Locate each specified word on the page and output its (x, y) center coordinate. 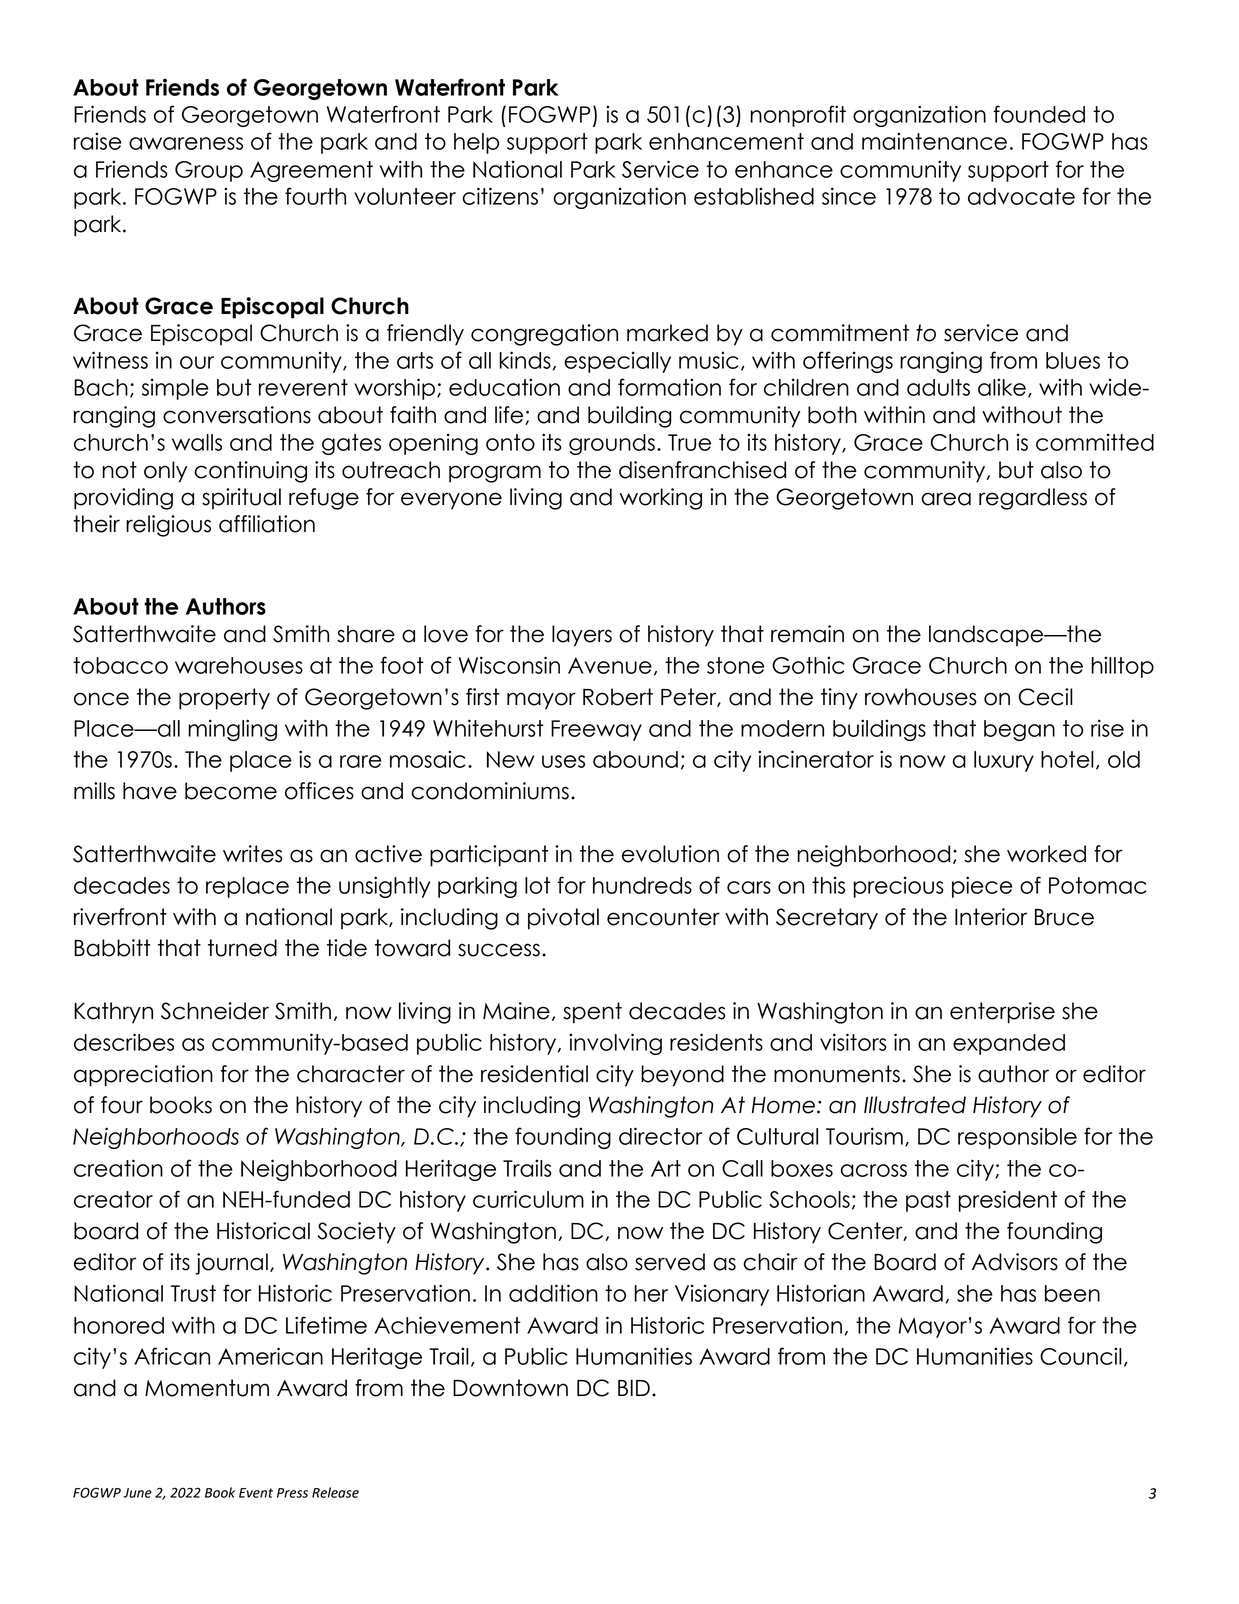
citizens (500, 196)
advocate (1021, 196)
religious (168, 526)
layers (582, 636)
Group (209, 171)
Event (256, 1493)
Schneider (215, 1011)
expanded (1009, 1044)
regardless (1033, 499)
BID (634, 1388)
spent (592, 1013)
